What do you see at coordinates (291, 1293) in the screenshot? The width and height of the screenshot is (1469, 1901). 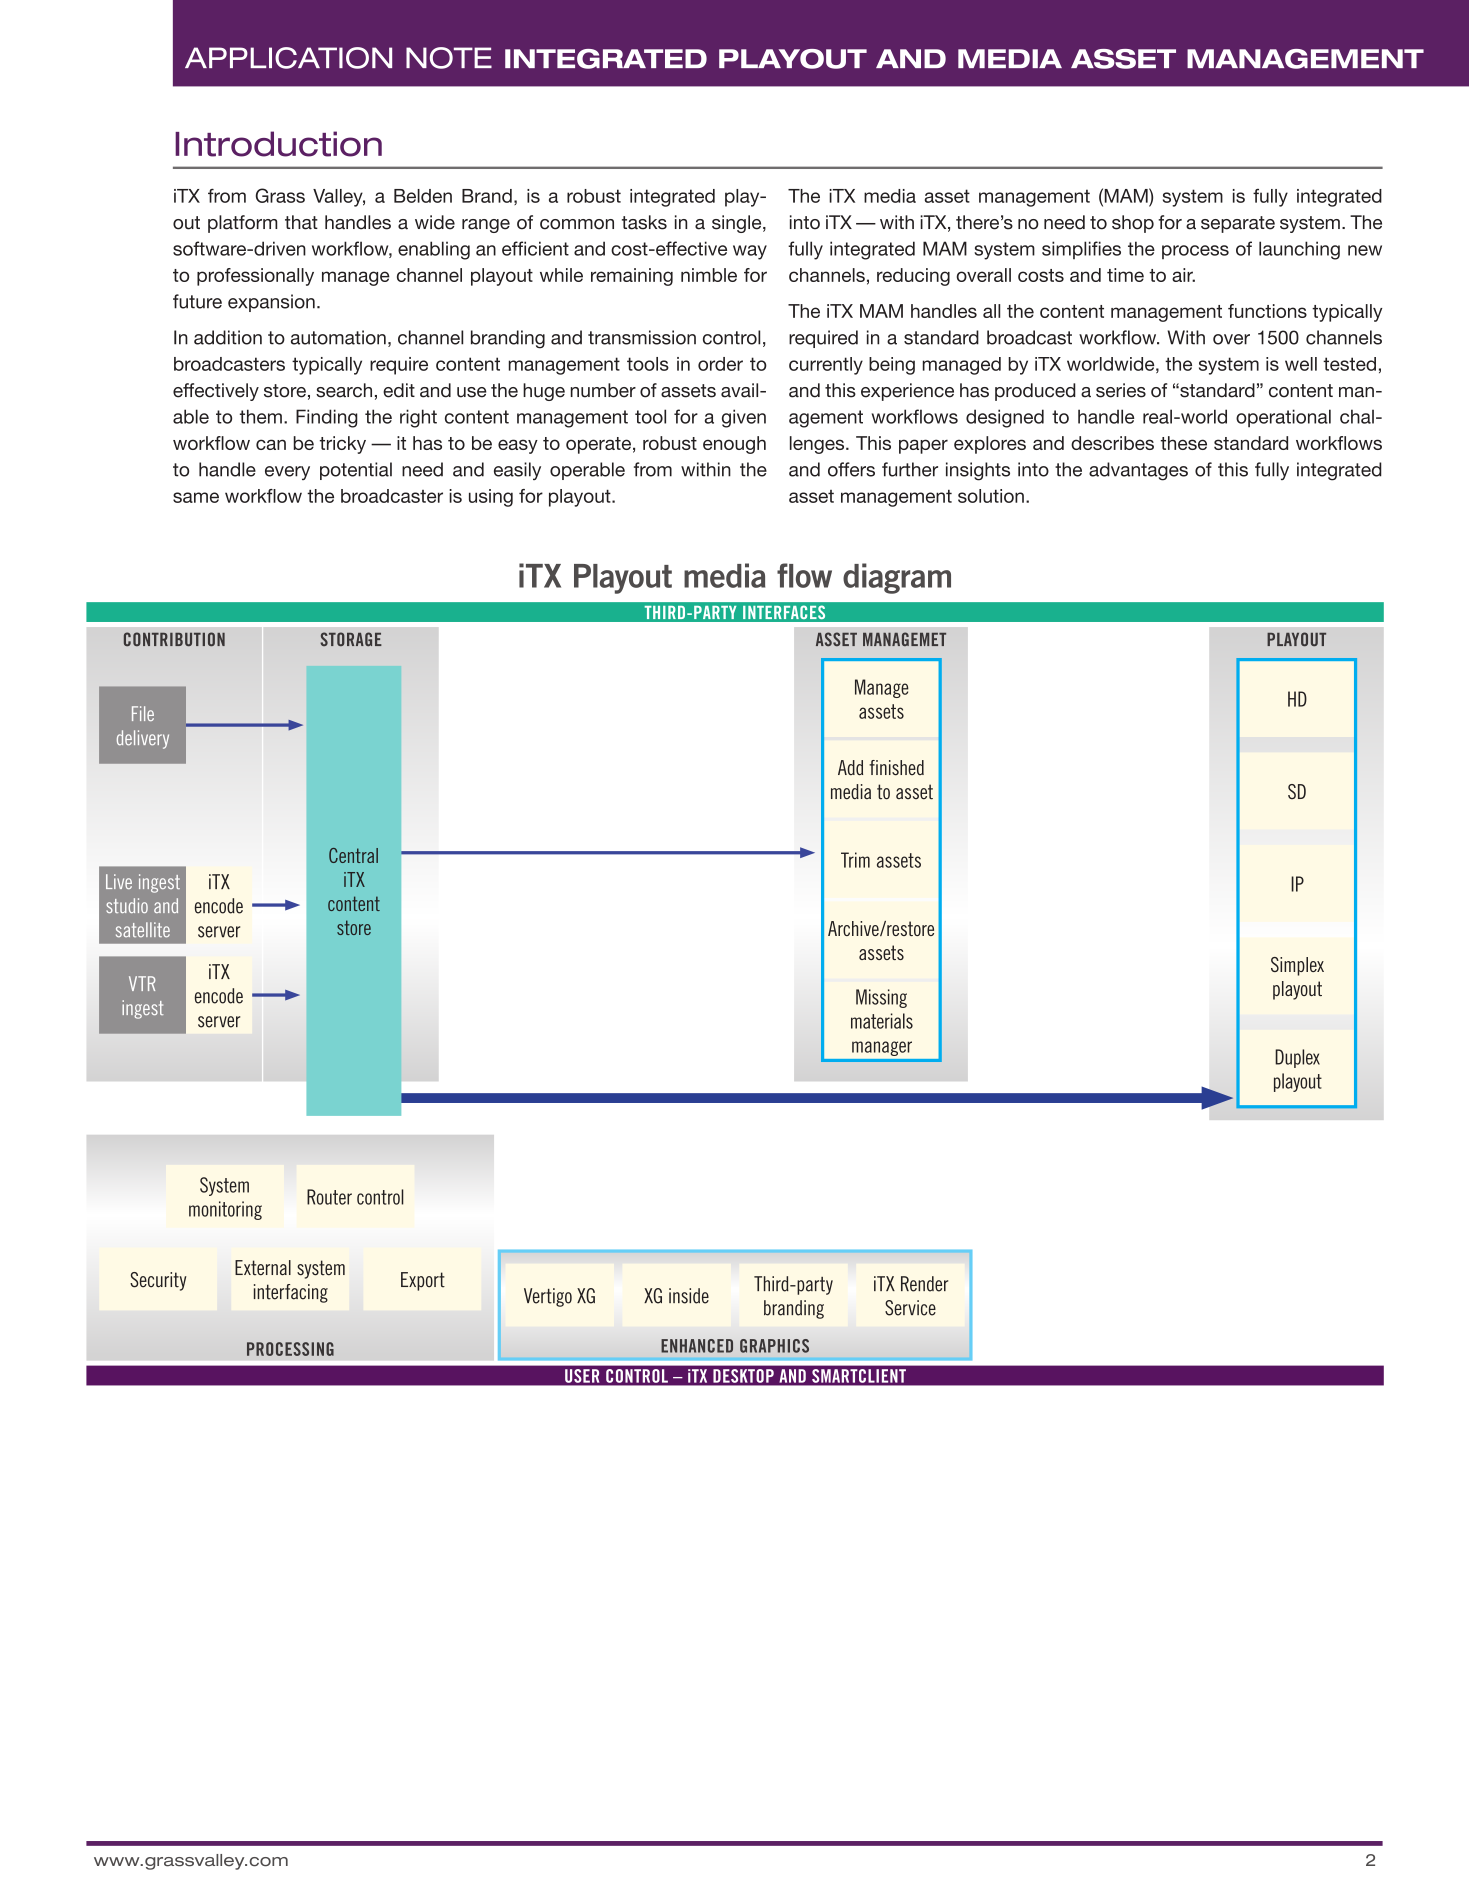 I see `interfacing` at bounding box center [291, 1293].
